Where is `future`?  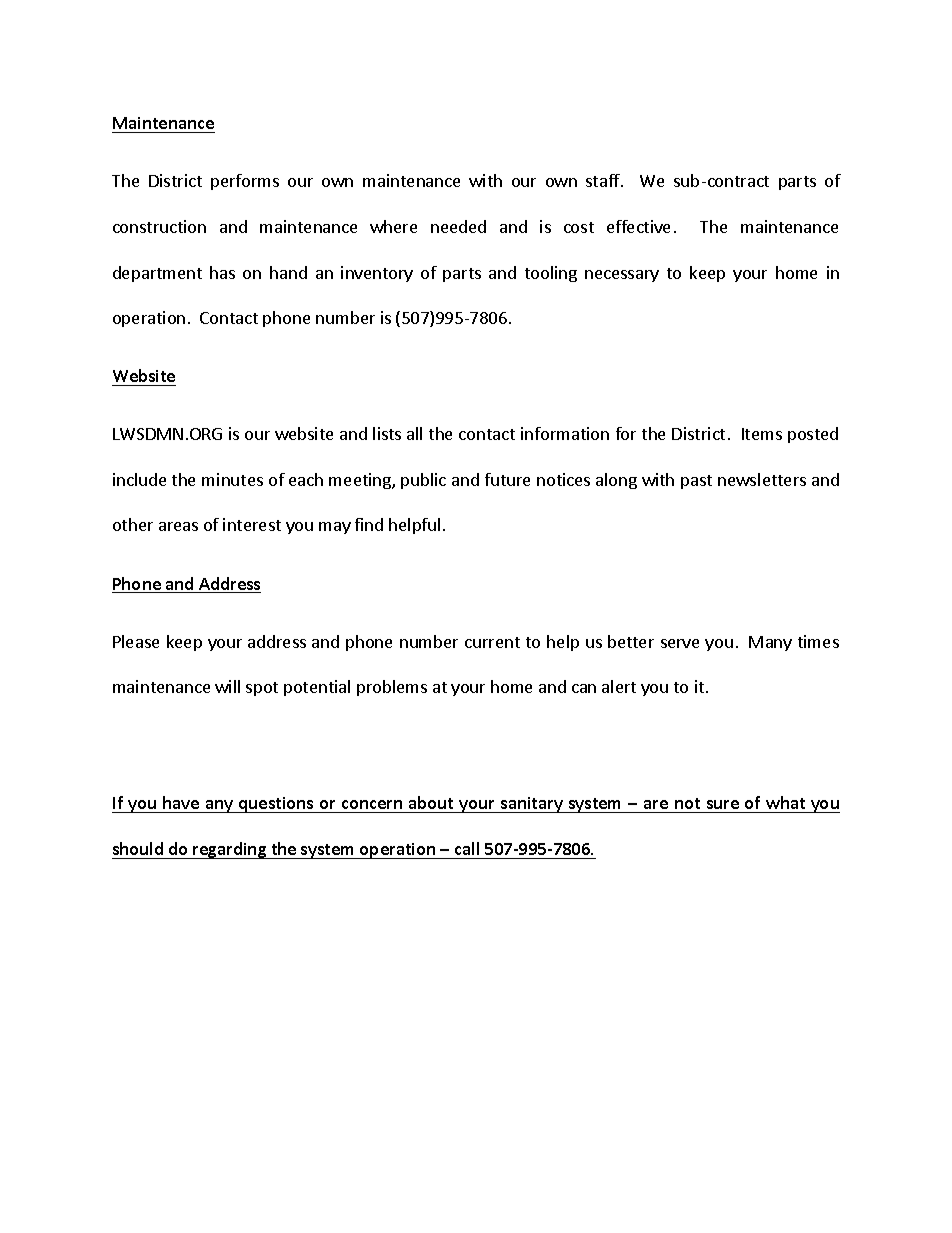 future is located at coordinates (507, 479).
